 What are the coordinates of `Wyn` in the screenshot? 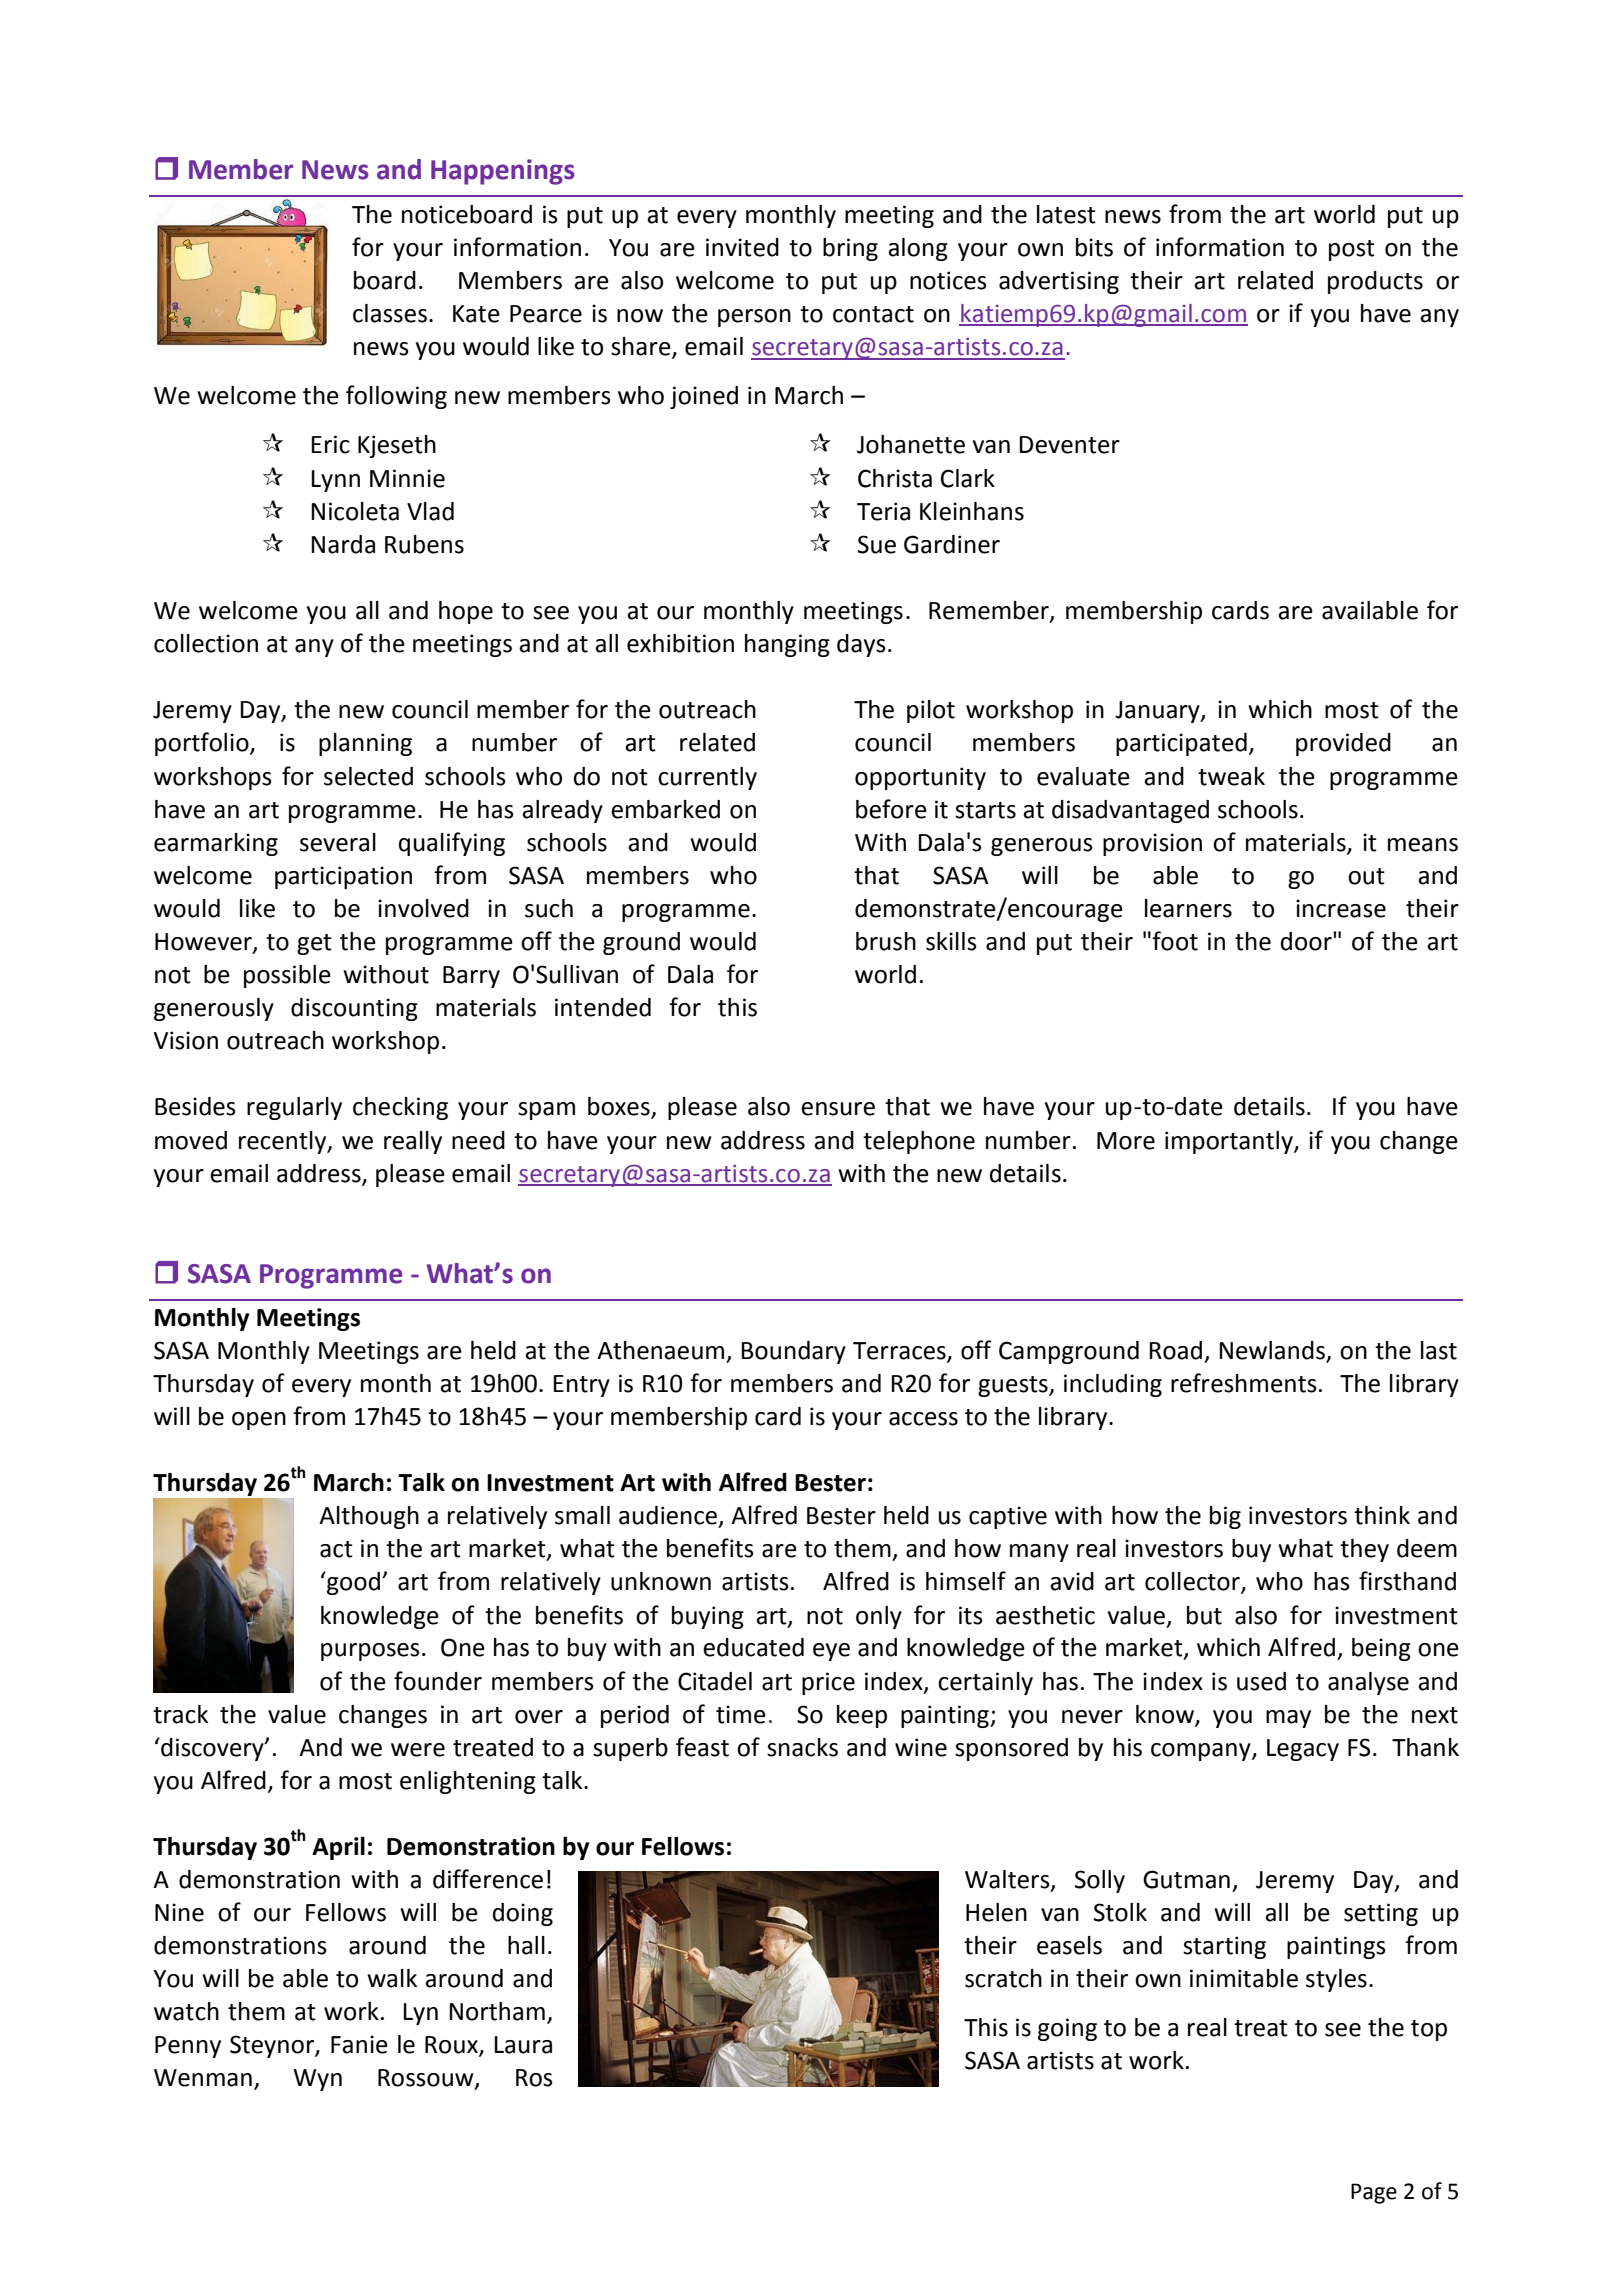 It's located at (317, 2080).
